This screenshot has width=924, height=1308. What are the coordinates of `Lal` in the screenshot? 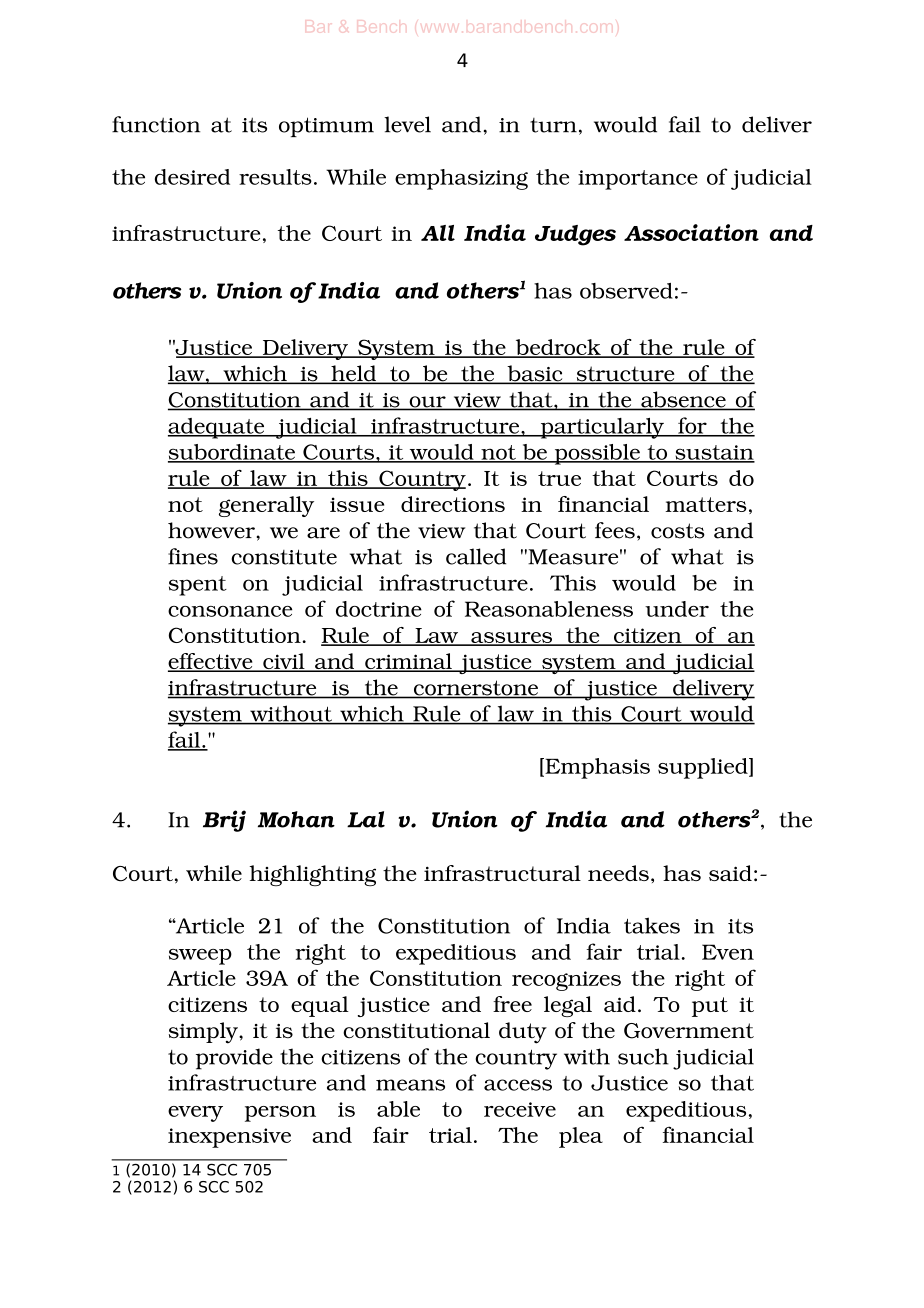 It's located at (366, 819).
